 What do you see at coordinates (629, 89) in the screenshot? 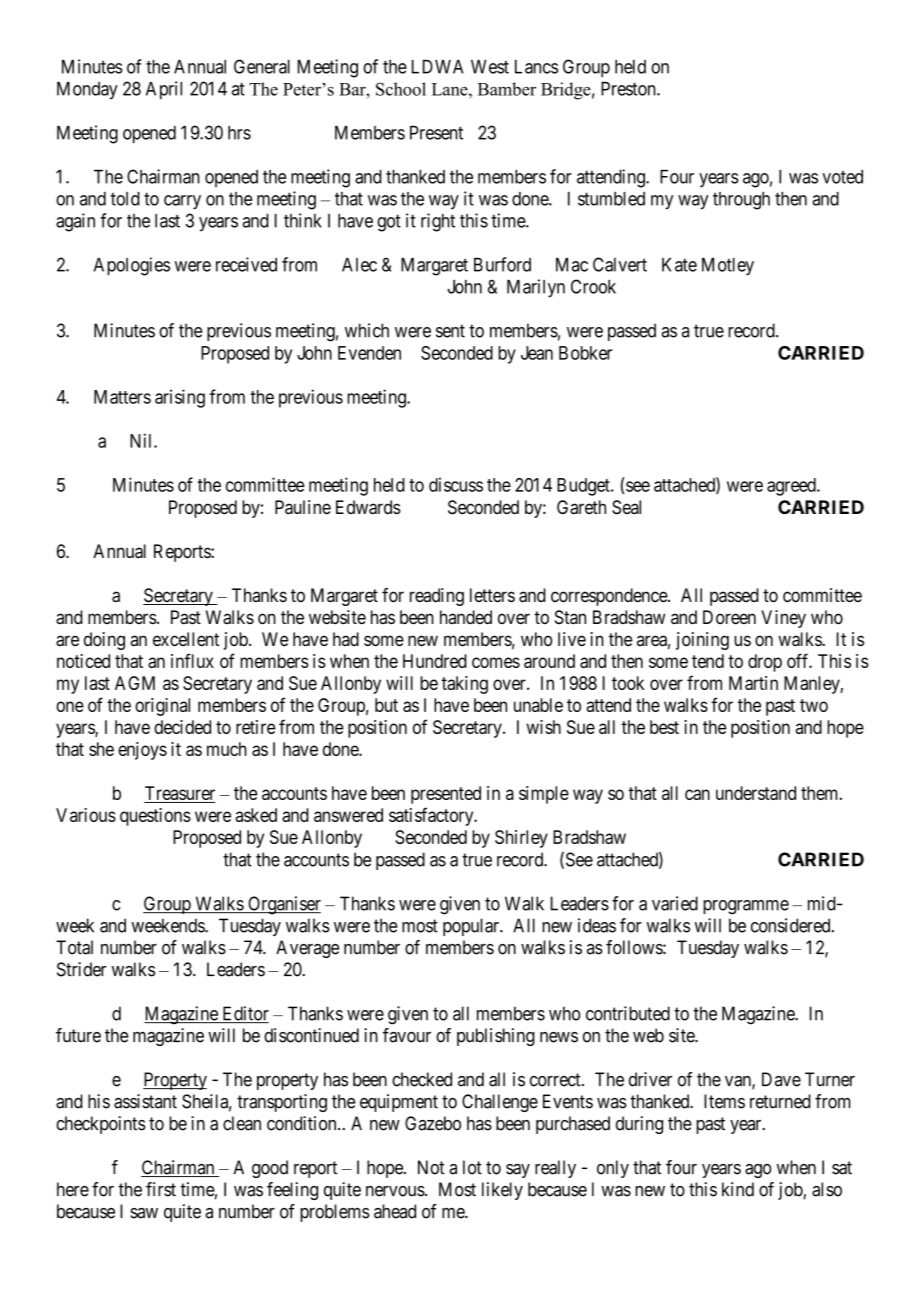
I see `Preston` at bounding box center [629, 89].
